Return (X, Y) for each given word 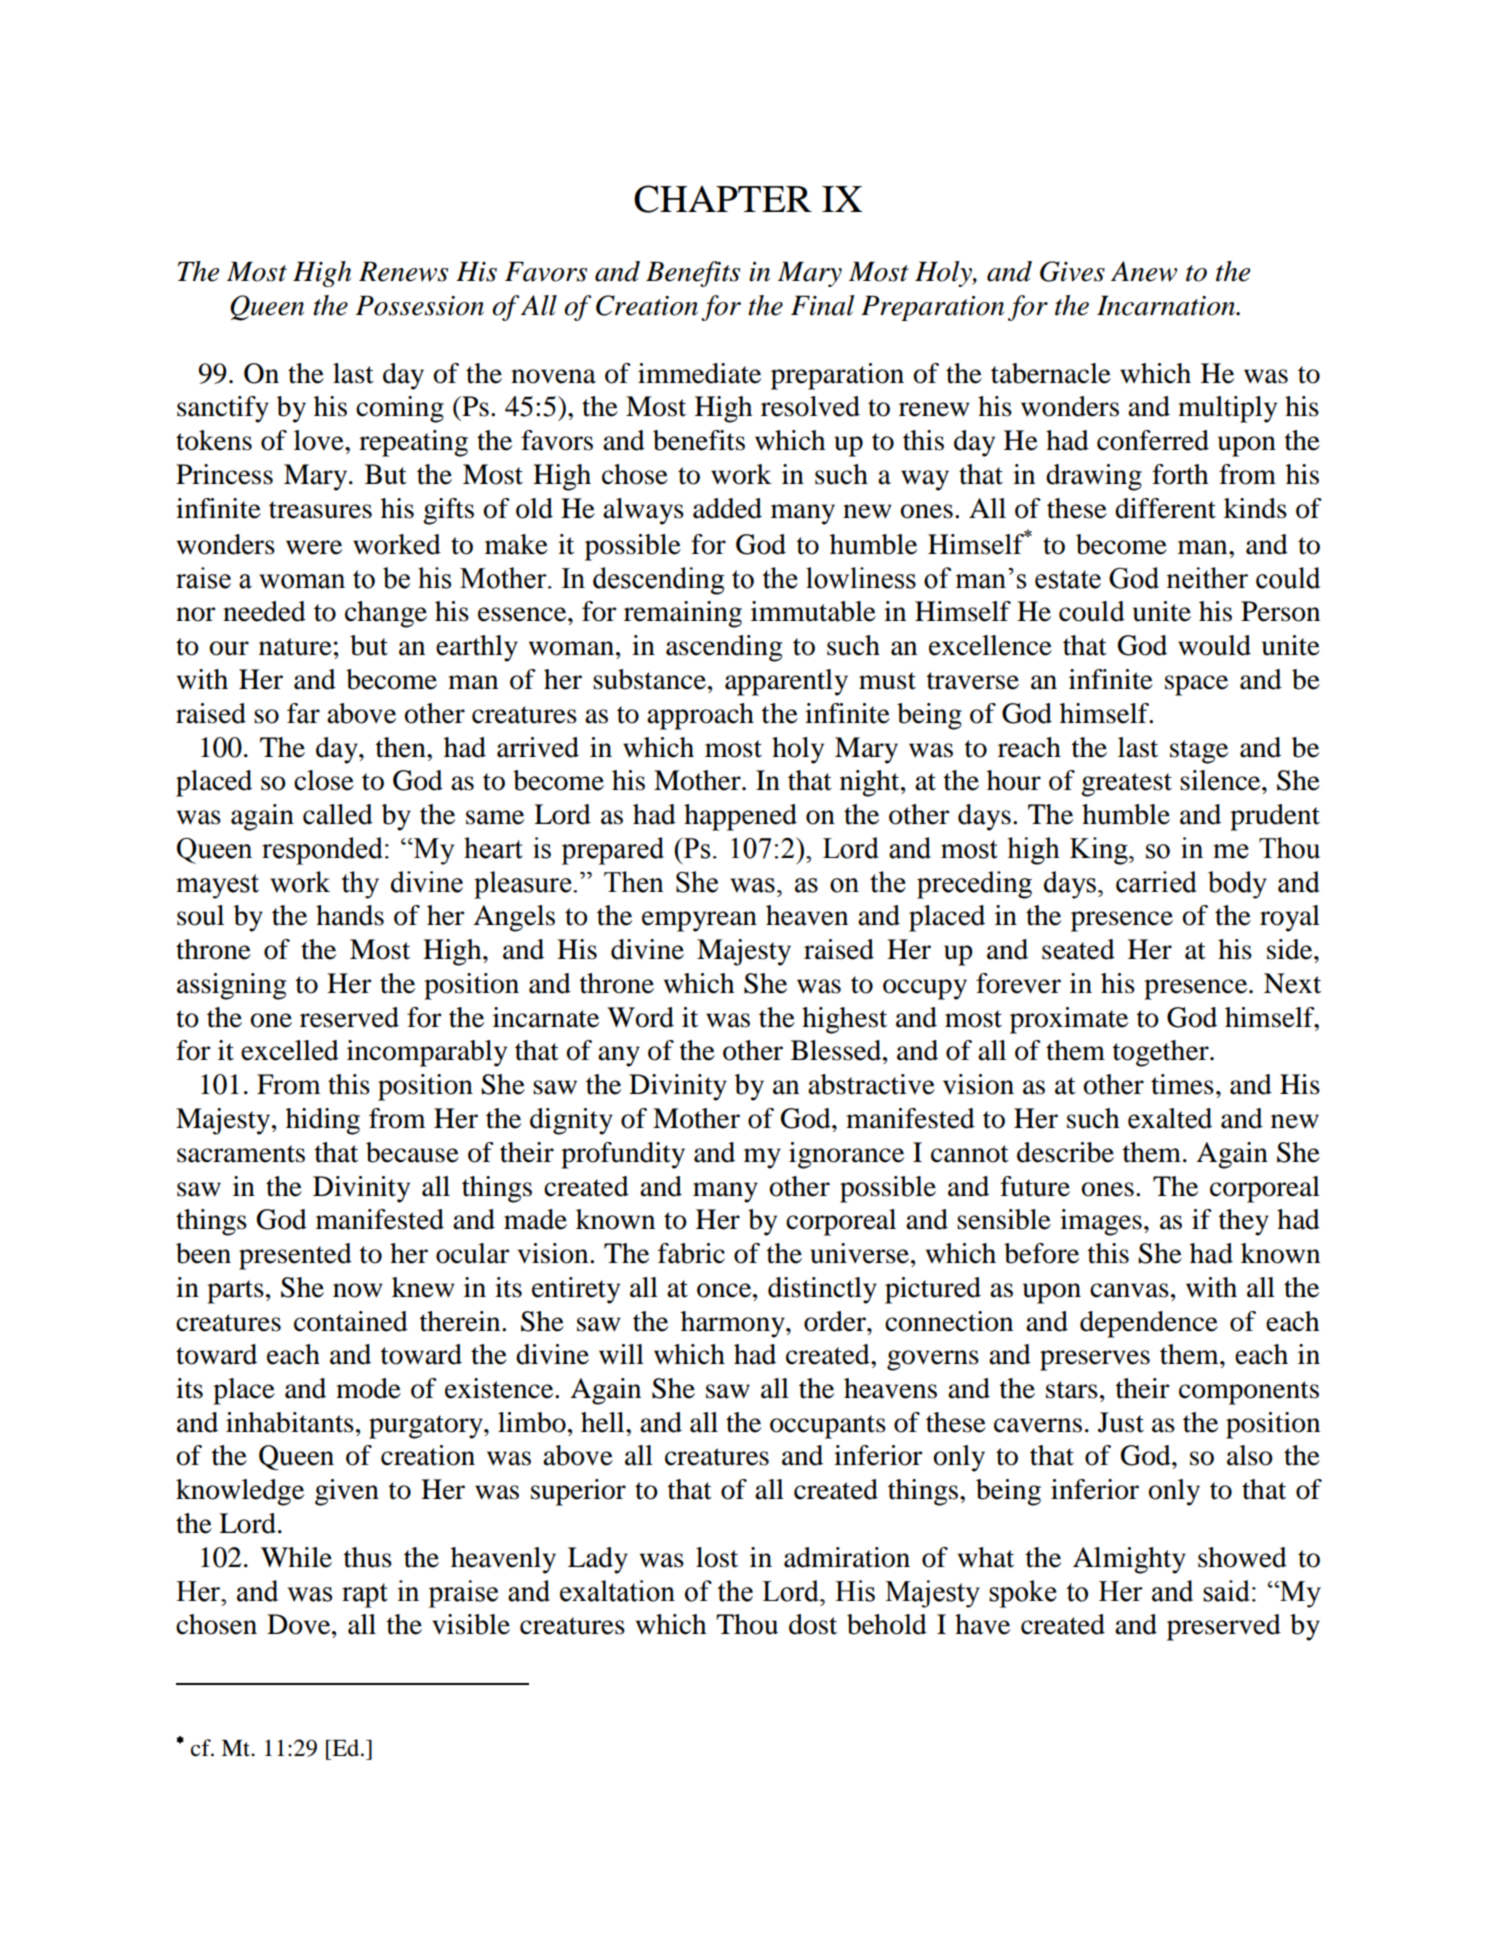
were (314, 547)
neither (1207, 578)
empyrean (699, 921)
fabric (691, 1253)
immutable (813, 611)
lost (717, 1557)
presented (295, 1256)
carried (1156, 882)
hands (350, 915)
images (1101, 1222)
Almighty (1129, 1560)
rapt (365, 1595)
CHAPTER (723, 199)
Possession (419, 305)
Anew (1144, 271)
